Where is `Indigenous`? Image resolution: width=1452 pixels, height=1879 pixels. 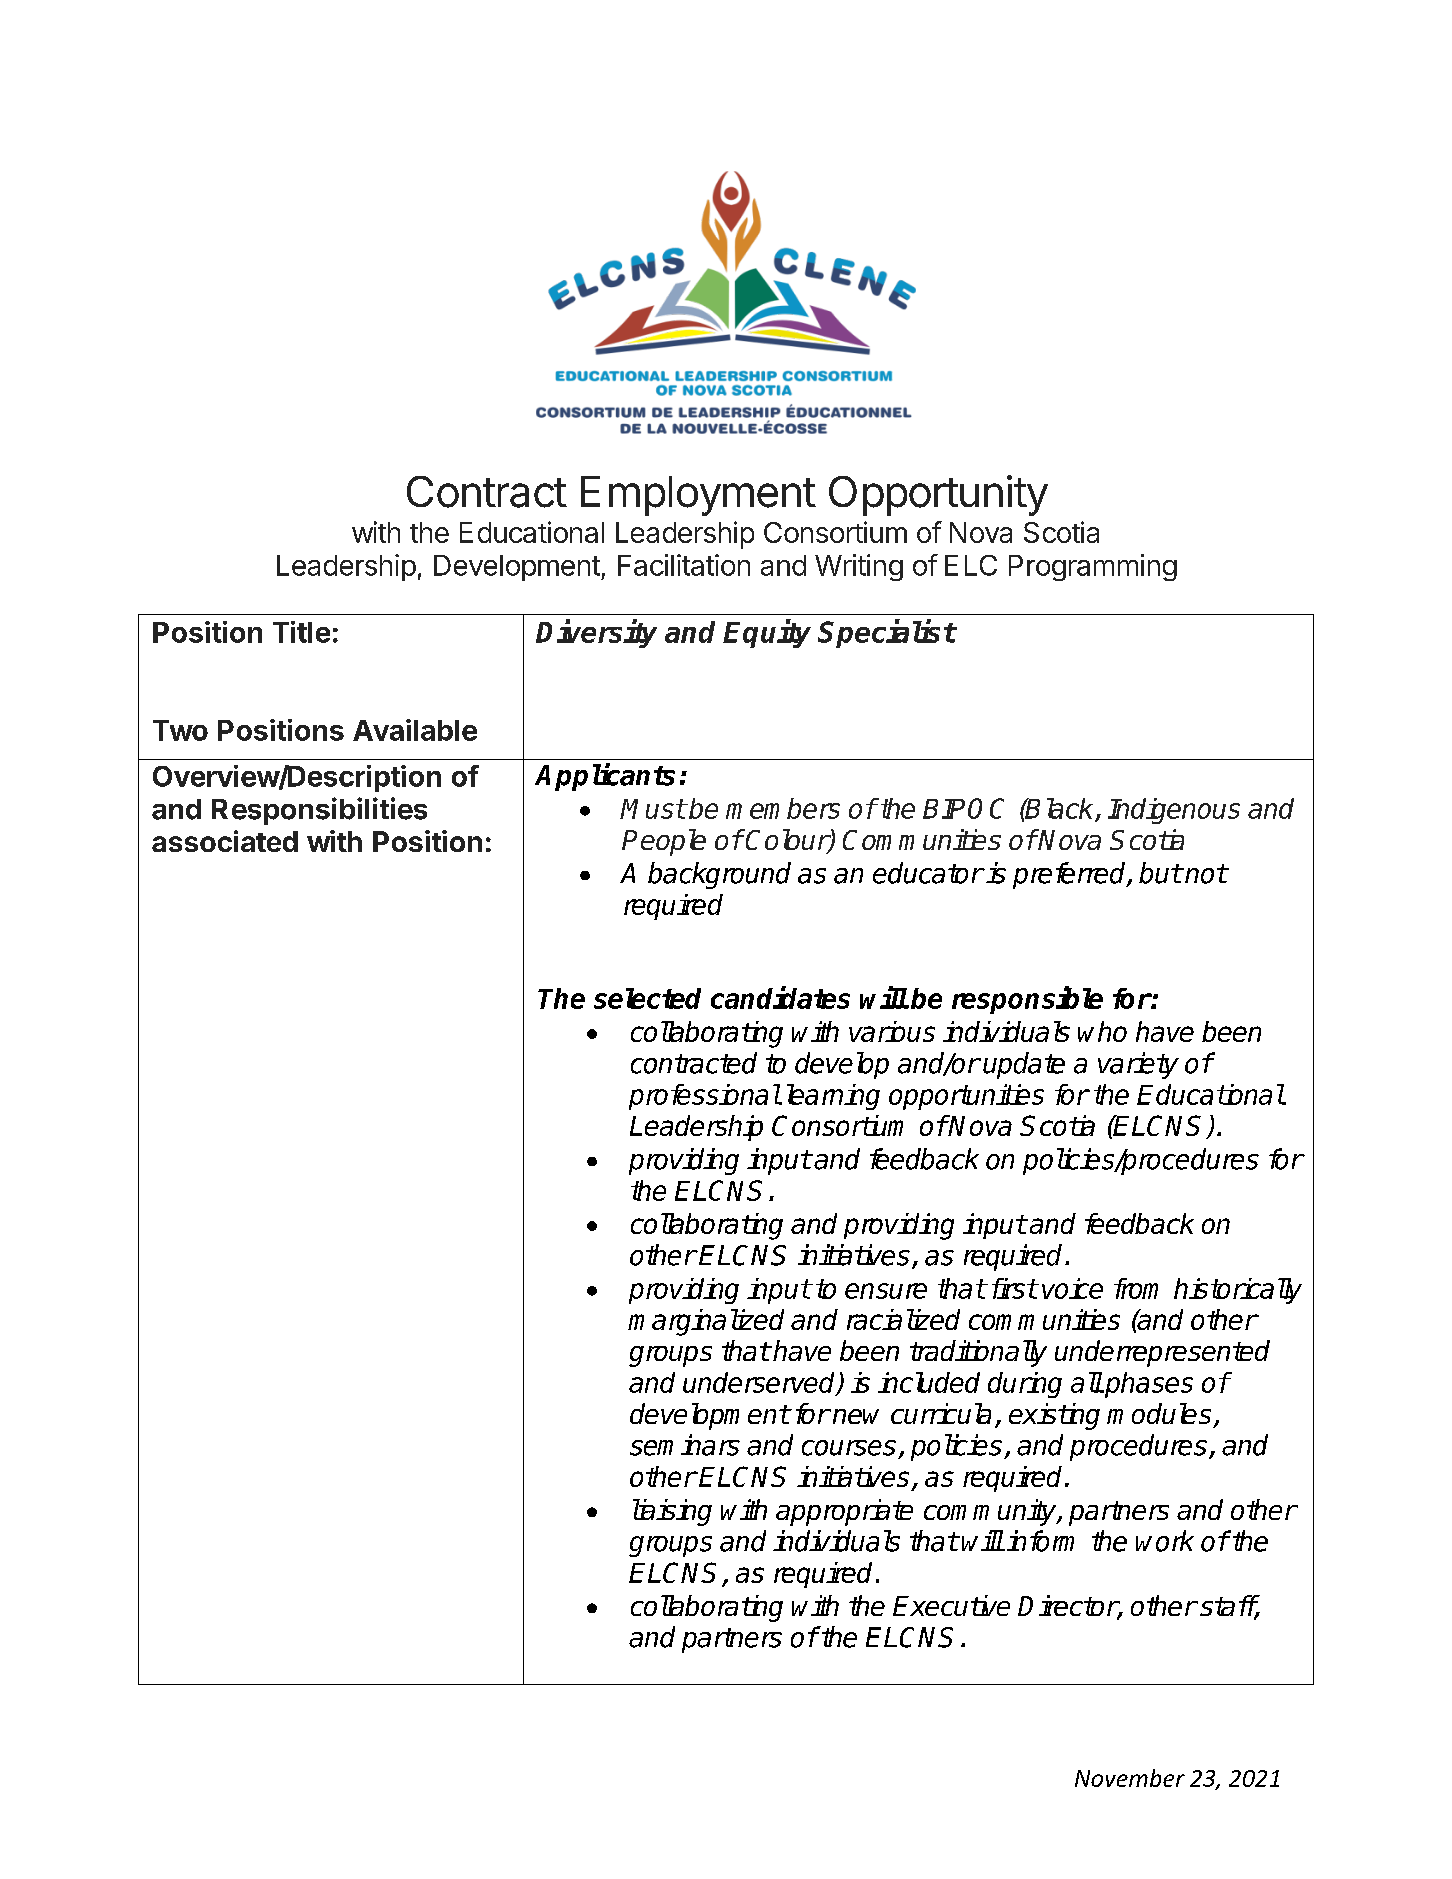 Indigenous is located at coordinates (1174, 811).
